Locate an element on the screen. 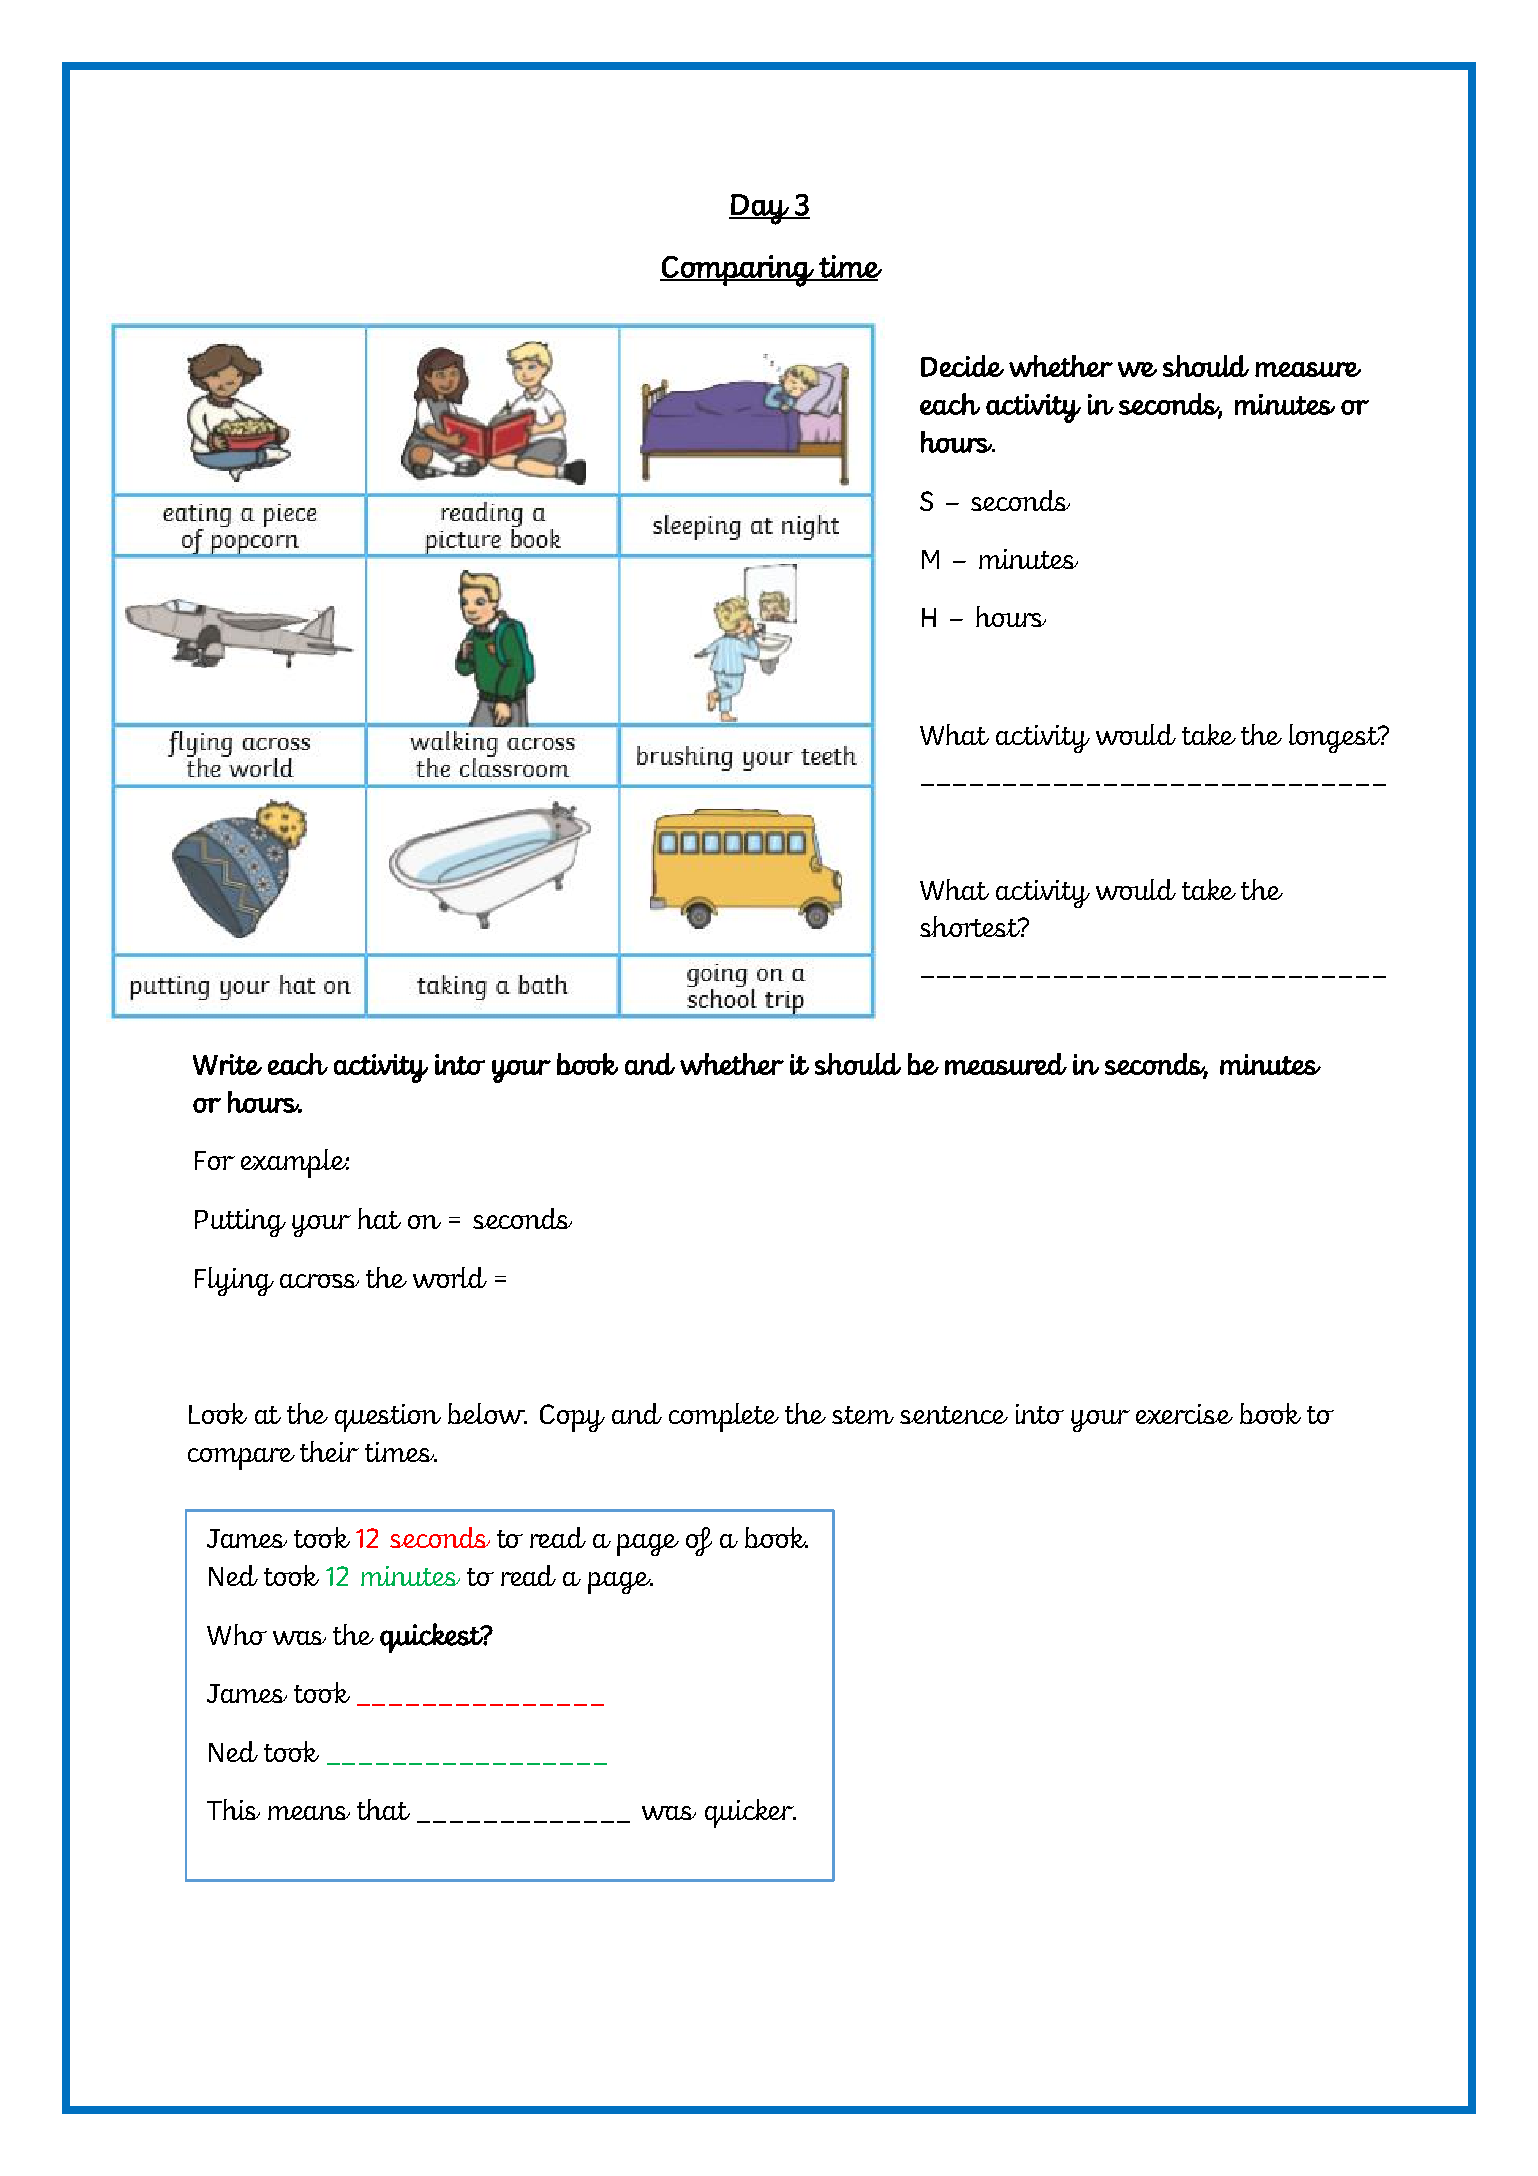  Day is located at coordinates (760, 209).
